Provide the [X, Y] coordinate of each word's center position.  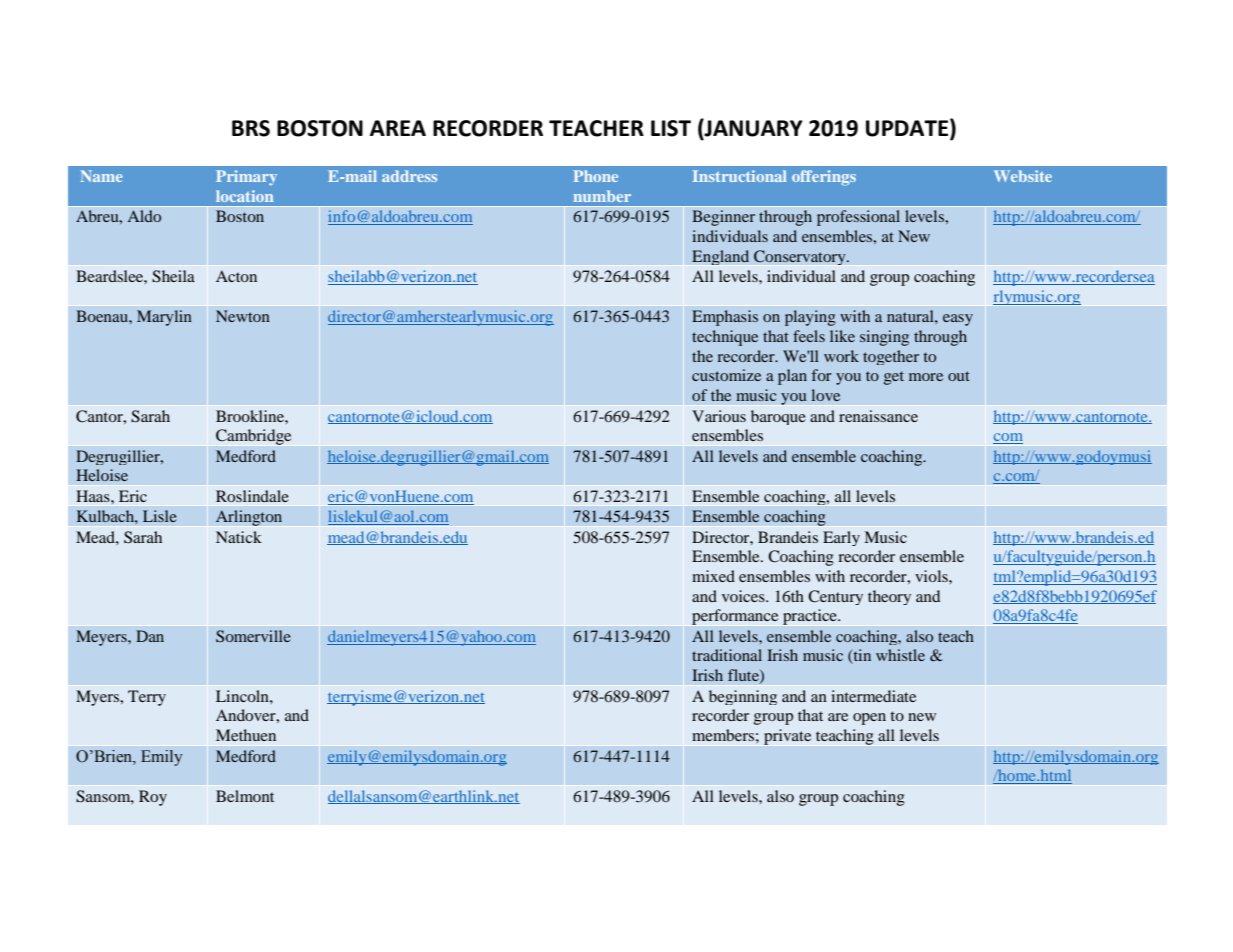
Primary [246, 177]
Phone [596, 176]
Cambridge [253, 437]
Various [719, 416]
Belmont [245, 796]
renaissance [878, 416]
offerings [824, 178]
